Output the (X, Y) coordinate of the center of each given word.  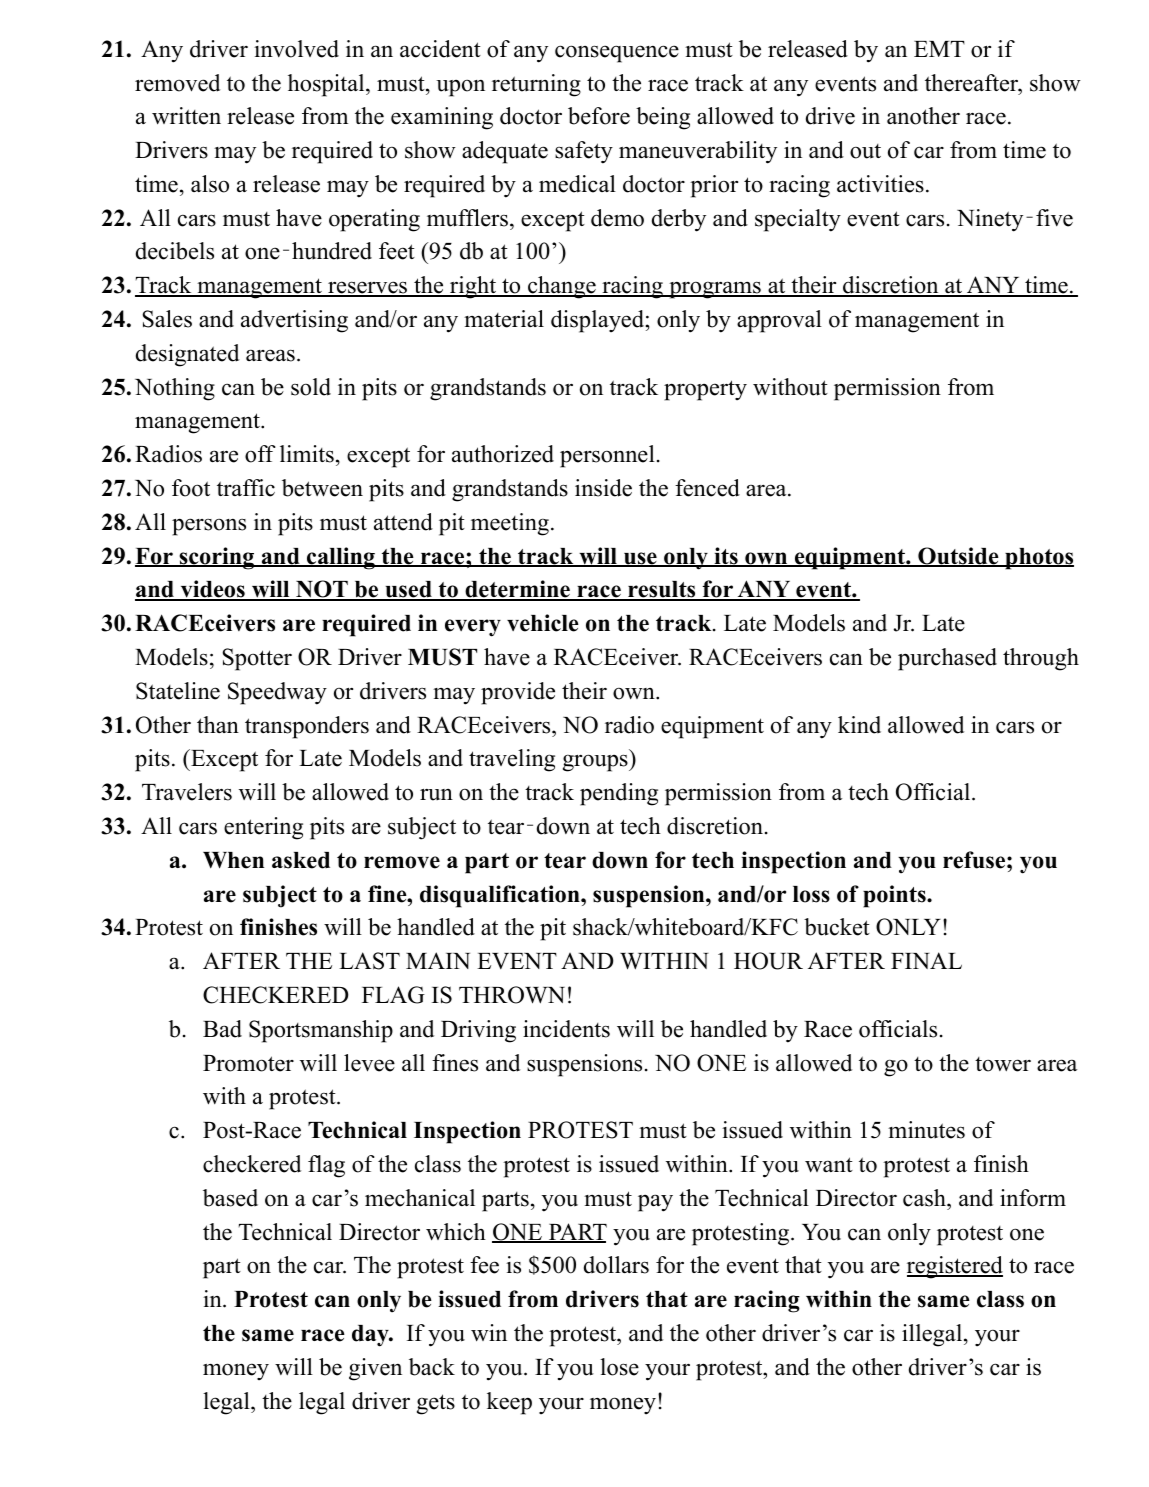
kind (859, 725)
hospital (327, 85)
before (599, 116)
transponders (307, 727)
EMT (939, 49)
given (375, 1369)
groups (596, 763)
